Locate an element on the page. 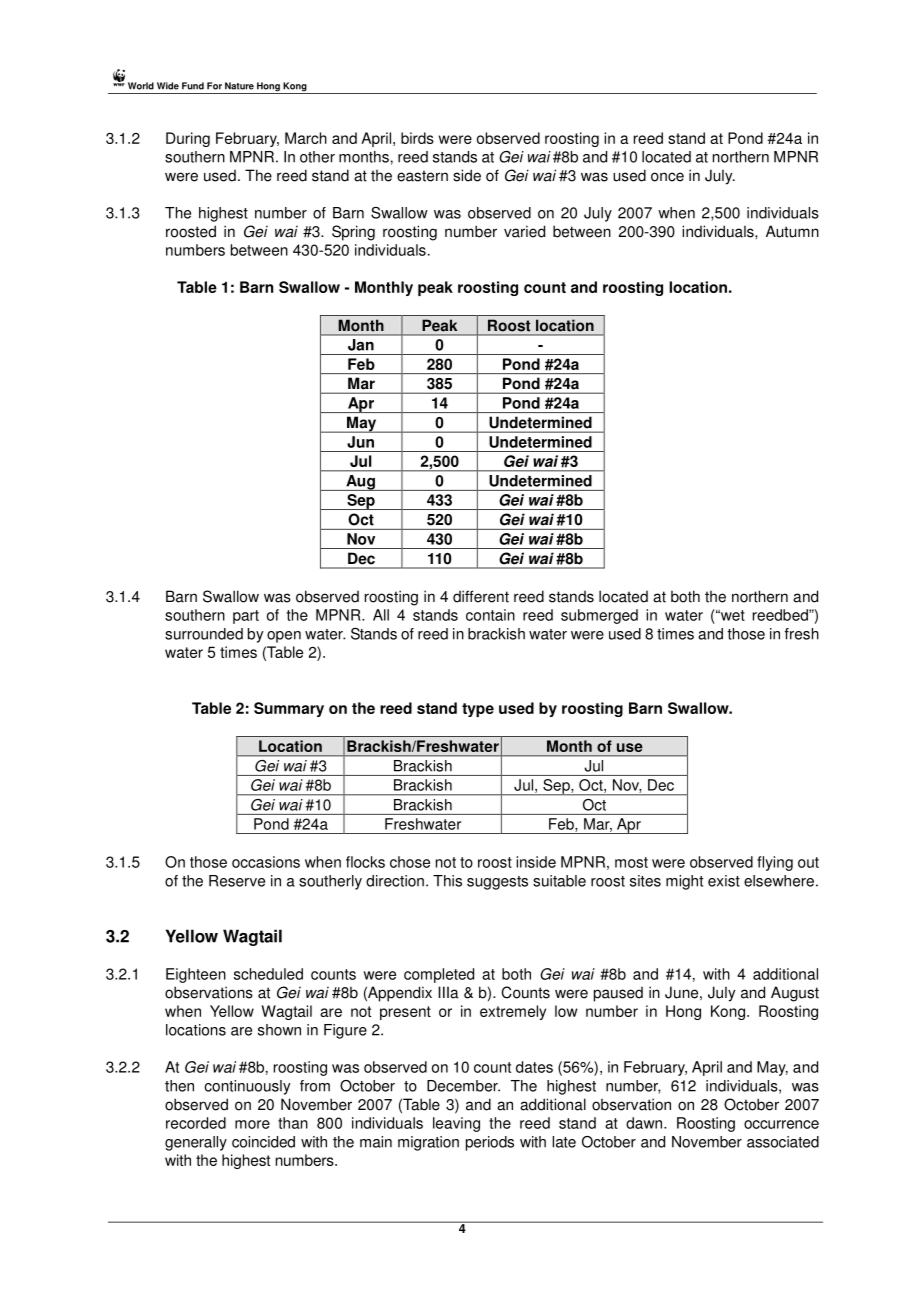 This document has height=1308, width=924. submerged is located at coordinates (599, 616).
